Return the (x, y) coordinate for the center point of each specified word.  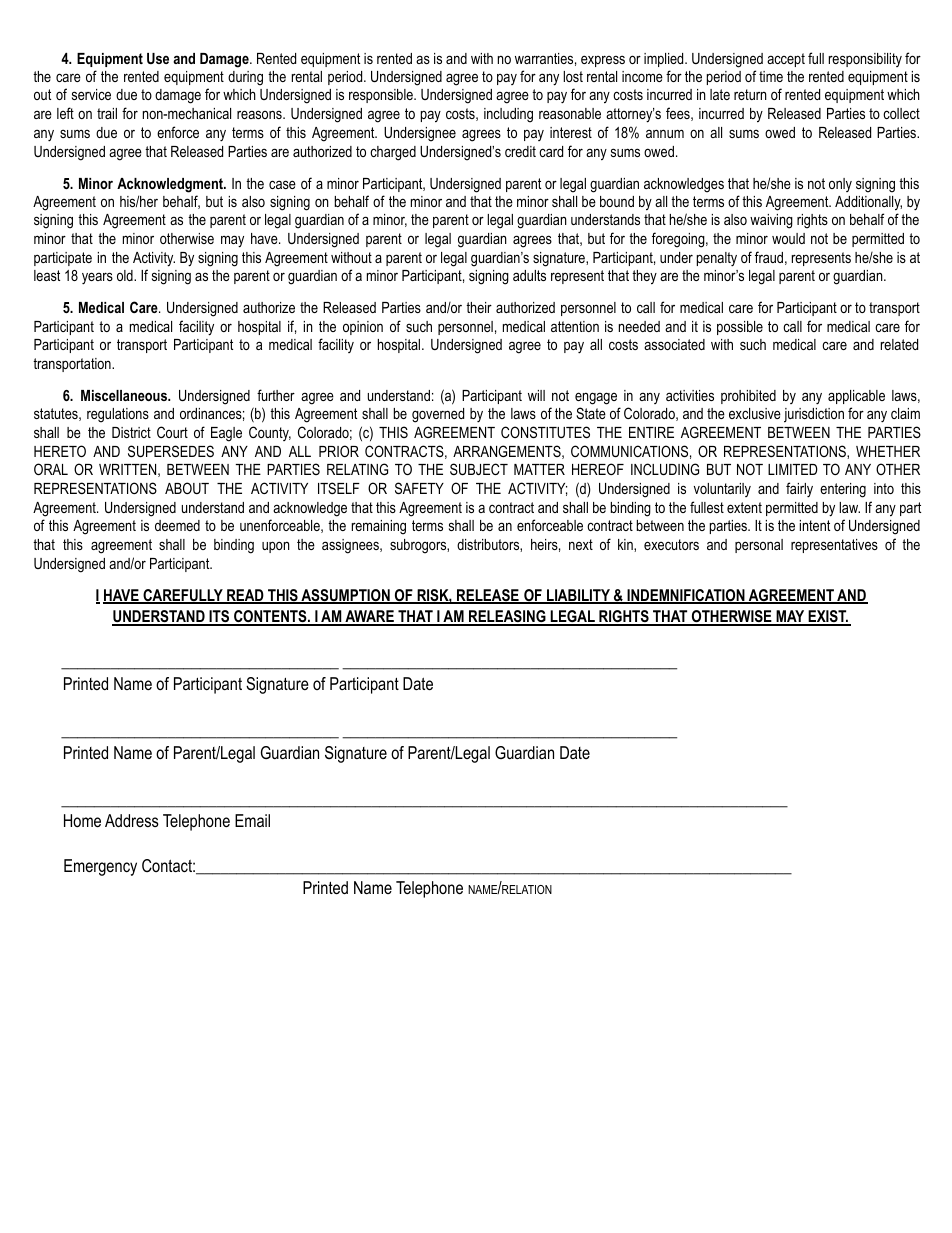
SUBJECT (479, 469)
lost (573, 76)
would (788, 238)
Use (158, 58)
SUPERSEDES (171, 451)
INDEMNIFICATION (686, 596)
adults (529, 275)
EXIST (827, 617)
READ (245, 596)
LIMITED (793, 469)
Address (132, 820)
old (126, 275)
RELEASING (507, 617)
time (771, 76)
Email (252, 820)
